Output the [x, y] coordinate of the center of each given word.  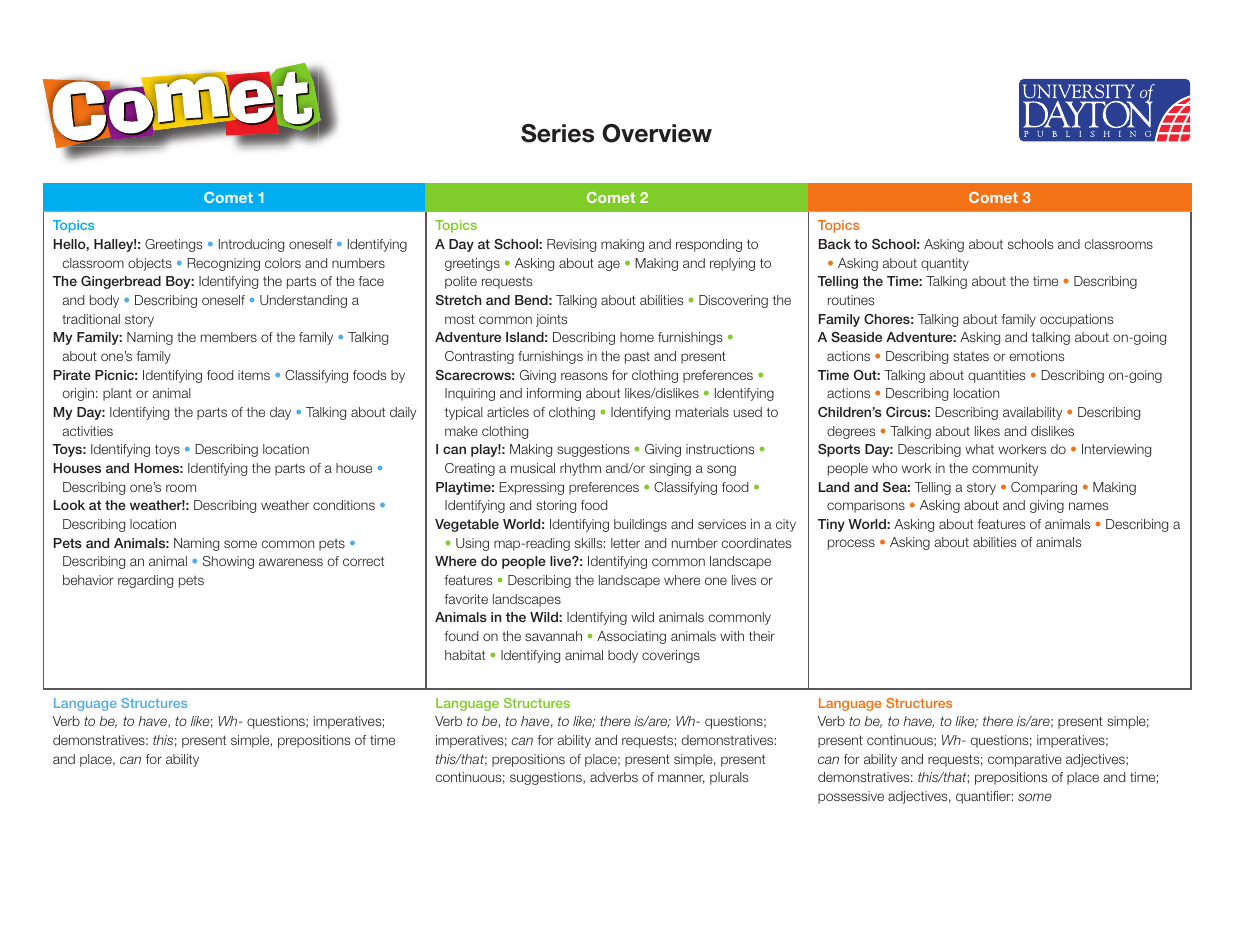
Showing [228, 562]
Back [835, 244]
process [851, 544]
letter [625, 543]
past [637, 357]
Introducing [251, 245]
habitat [465, 655]
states [971, 356]
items [254, 375]
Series [557, 133]
